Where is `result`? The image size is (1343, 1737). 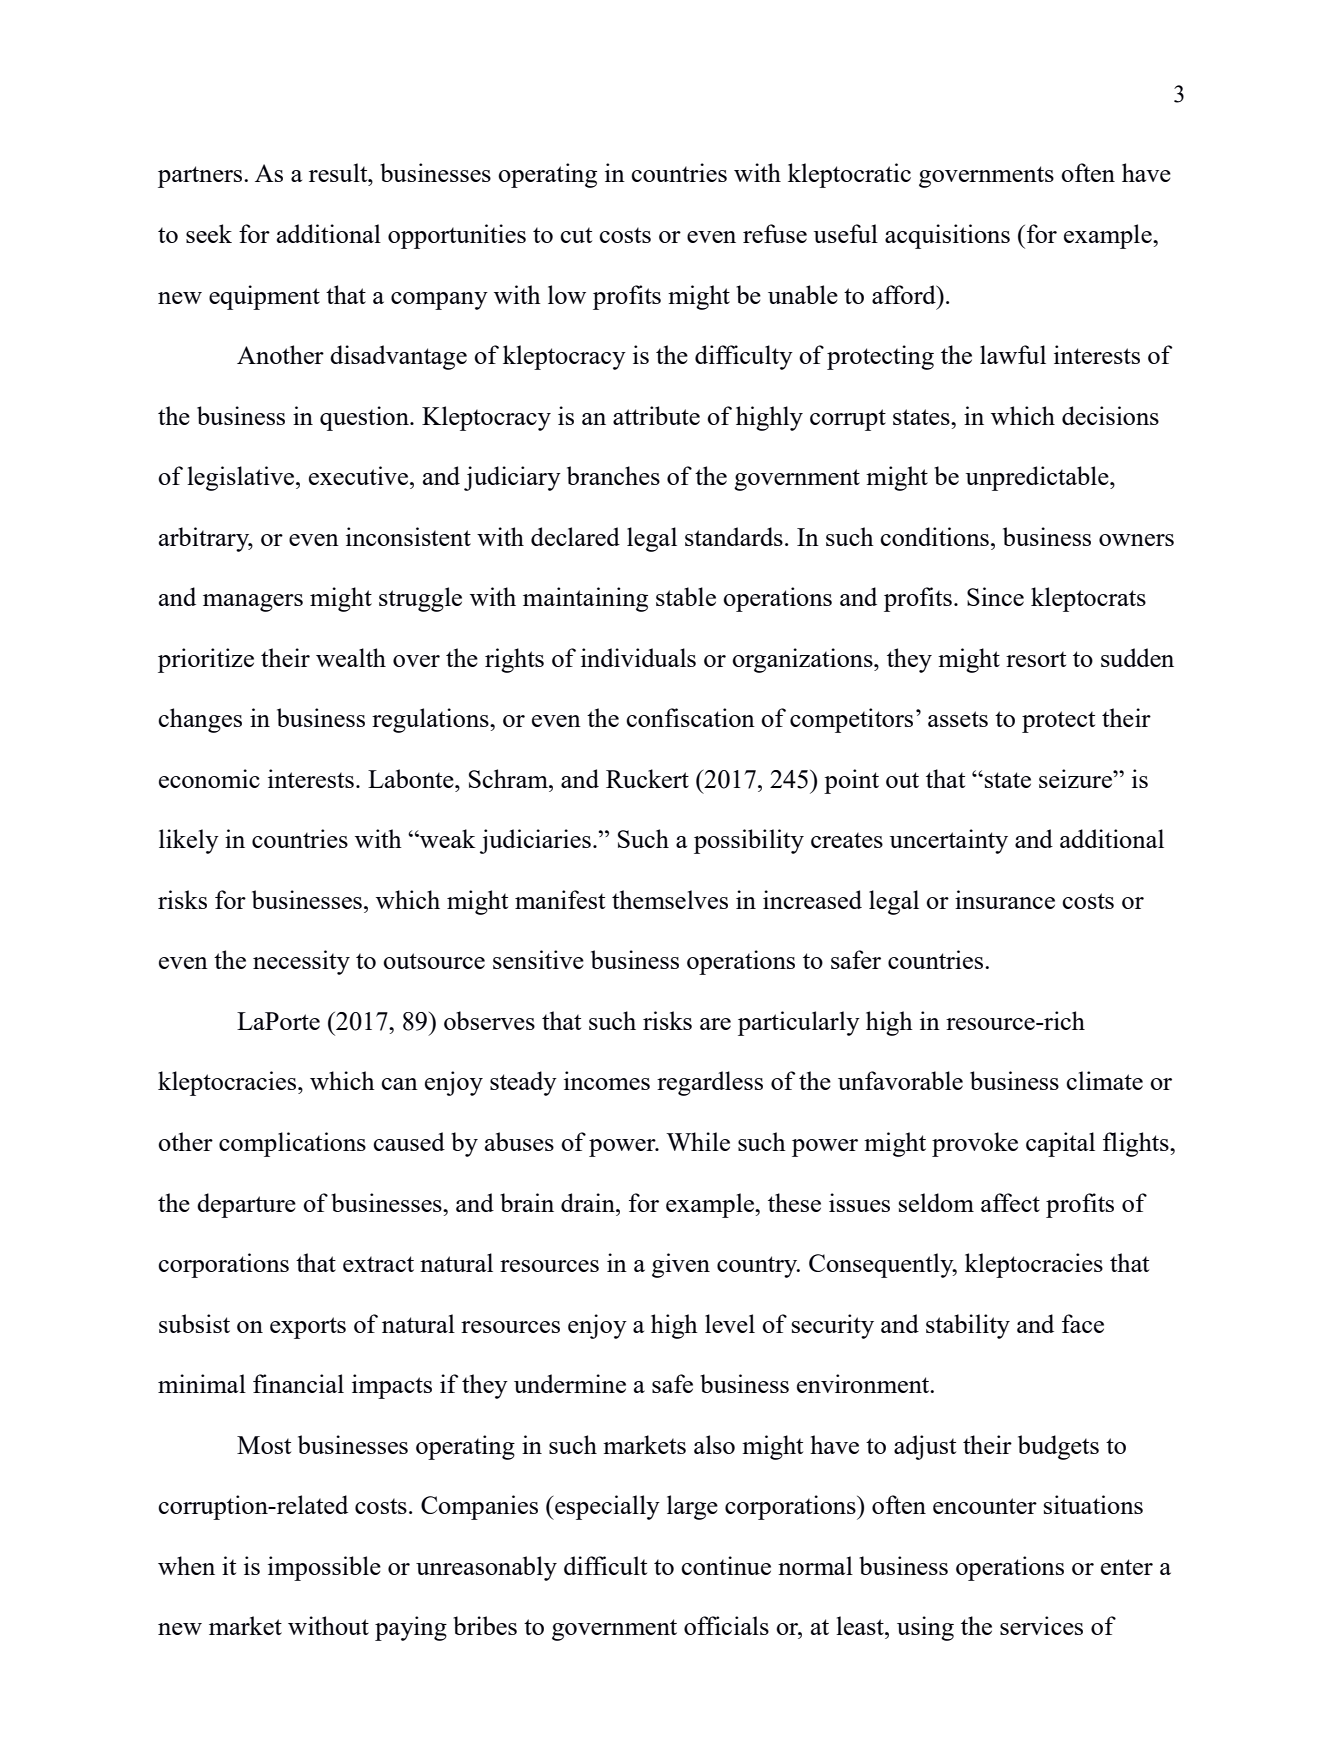
result is located at coordinates (339, 172).
